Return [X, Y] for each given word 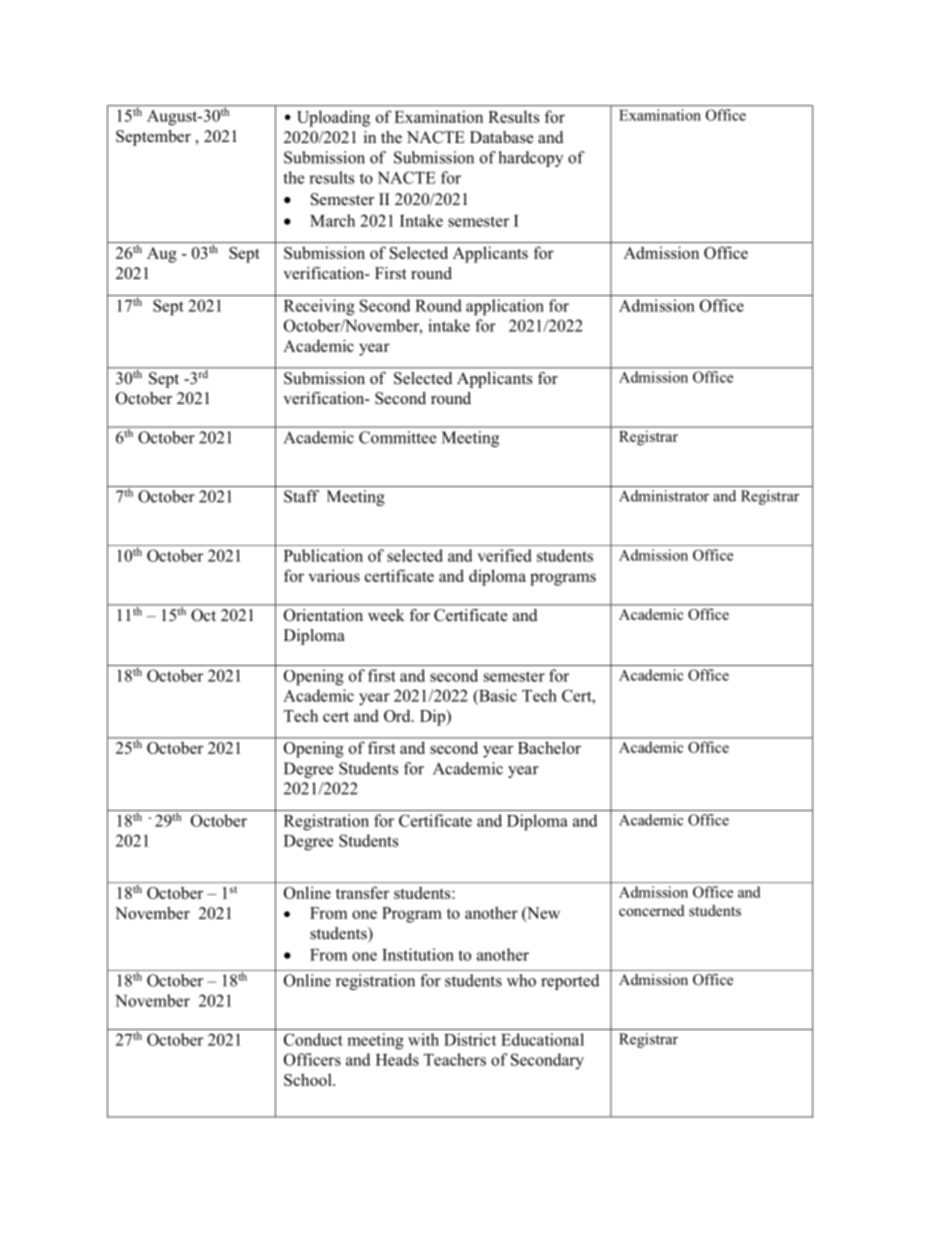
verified [504, 555]
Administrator [664, 496]
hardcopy [531, 159]
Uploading [333, 118]
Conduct [313, 1039]
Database [501, 137]
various [334, 575]
